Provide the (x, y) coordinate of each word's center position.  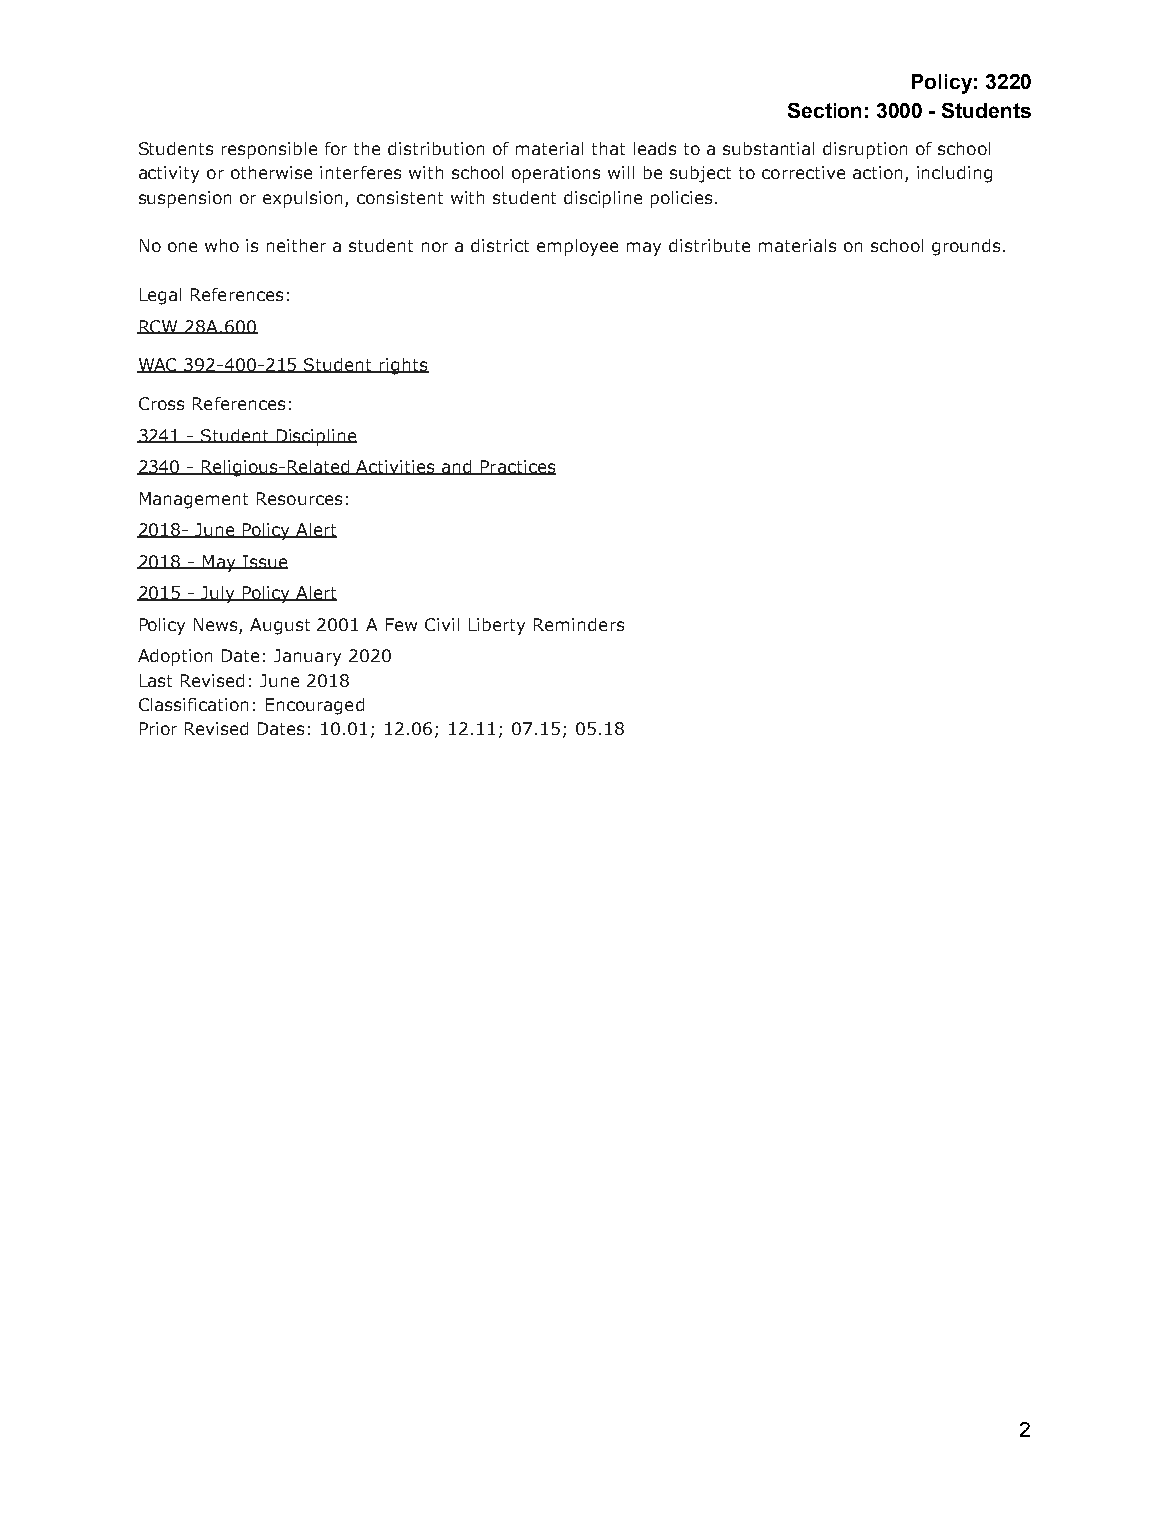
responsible (269, 150)
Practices (517, 467)
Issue (264, 562)
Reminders (579, 624)
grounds (966, 247)
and (457, 467)
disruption (865, 150)
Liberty (497, 626)
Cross (161, 403)
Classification (193, 704)
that (608, 148)
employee (577, 247)
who (222, 245)
